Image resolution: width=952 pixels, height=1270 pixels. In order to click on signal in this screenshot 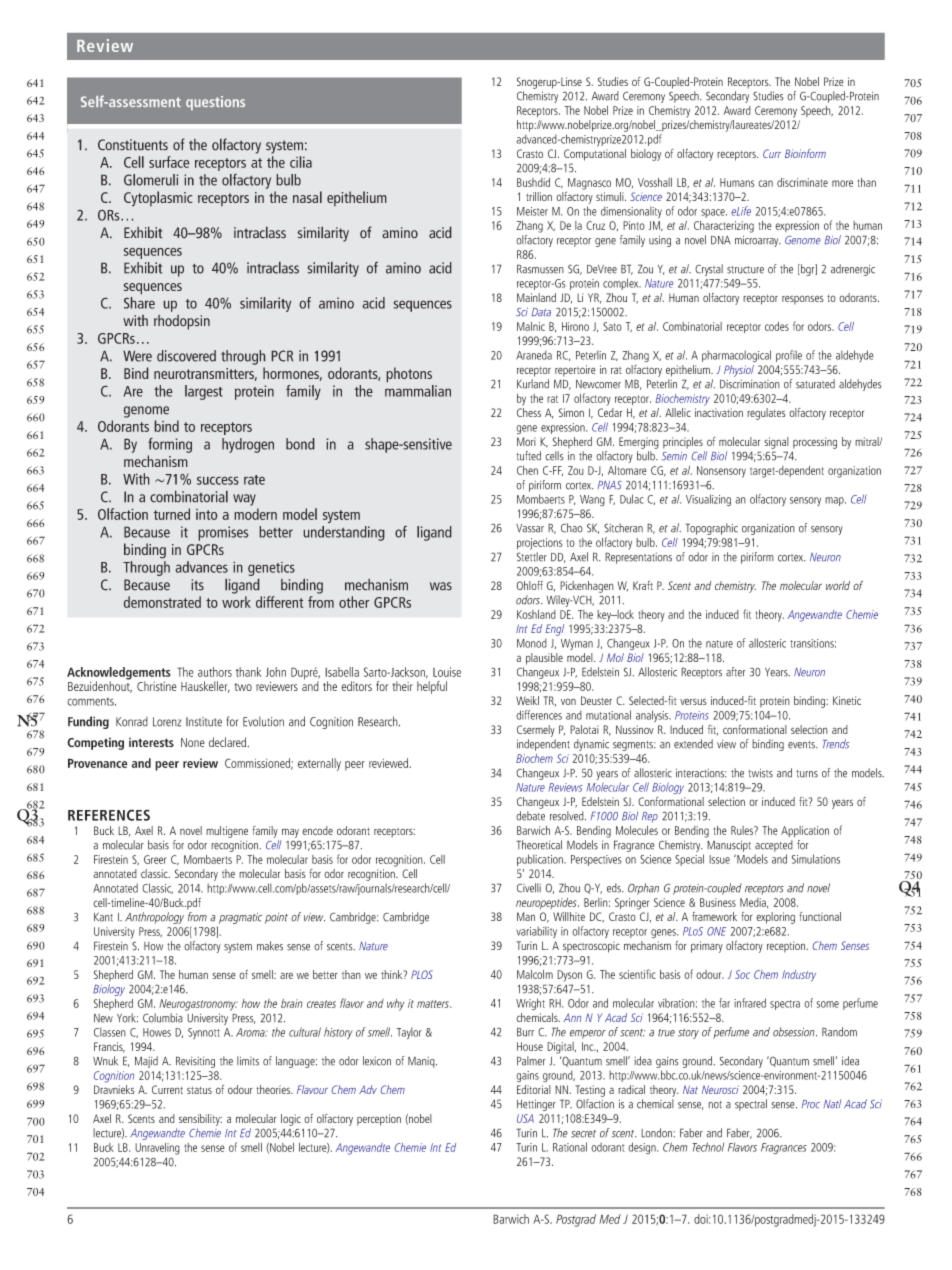, I will do `click(776, 443)`.
